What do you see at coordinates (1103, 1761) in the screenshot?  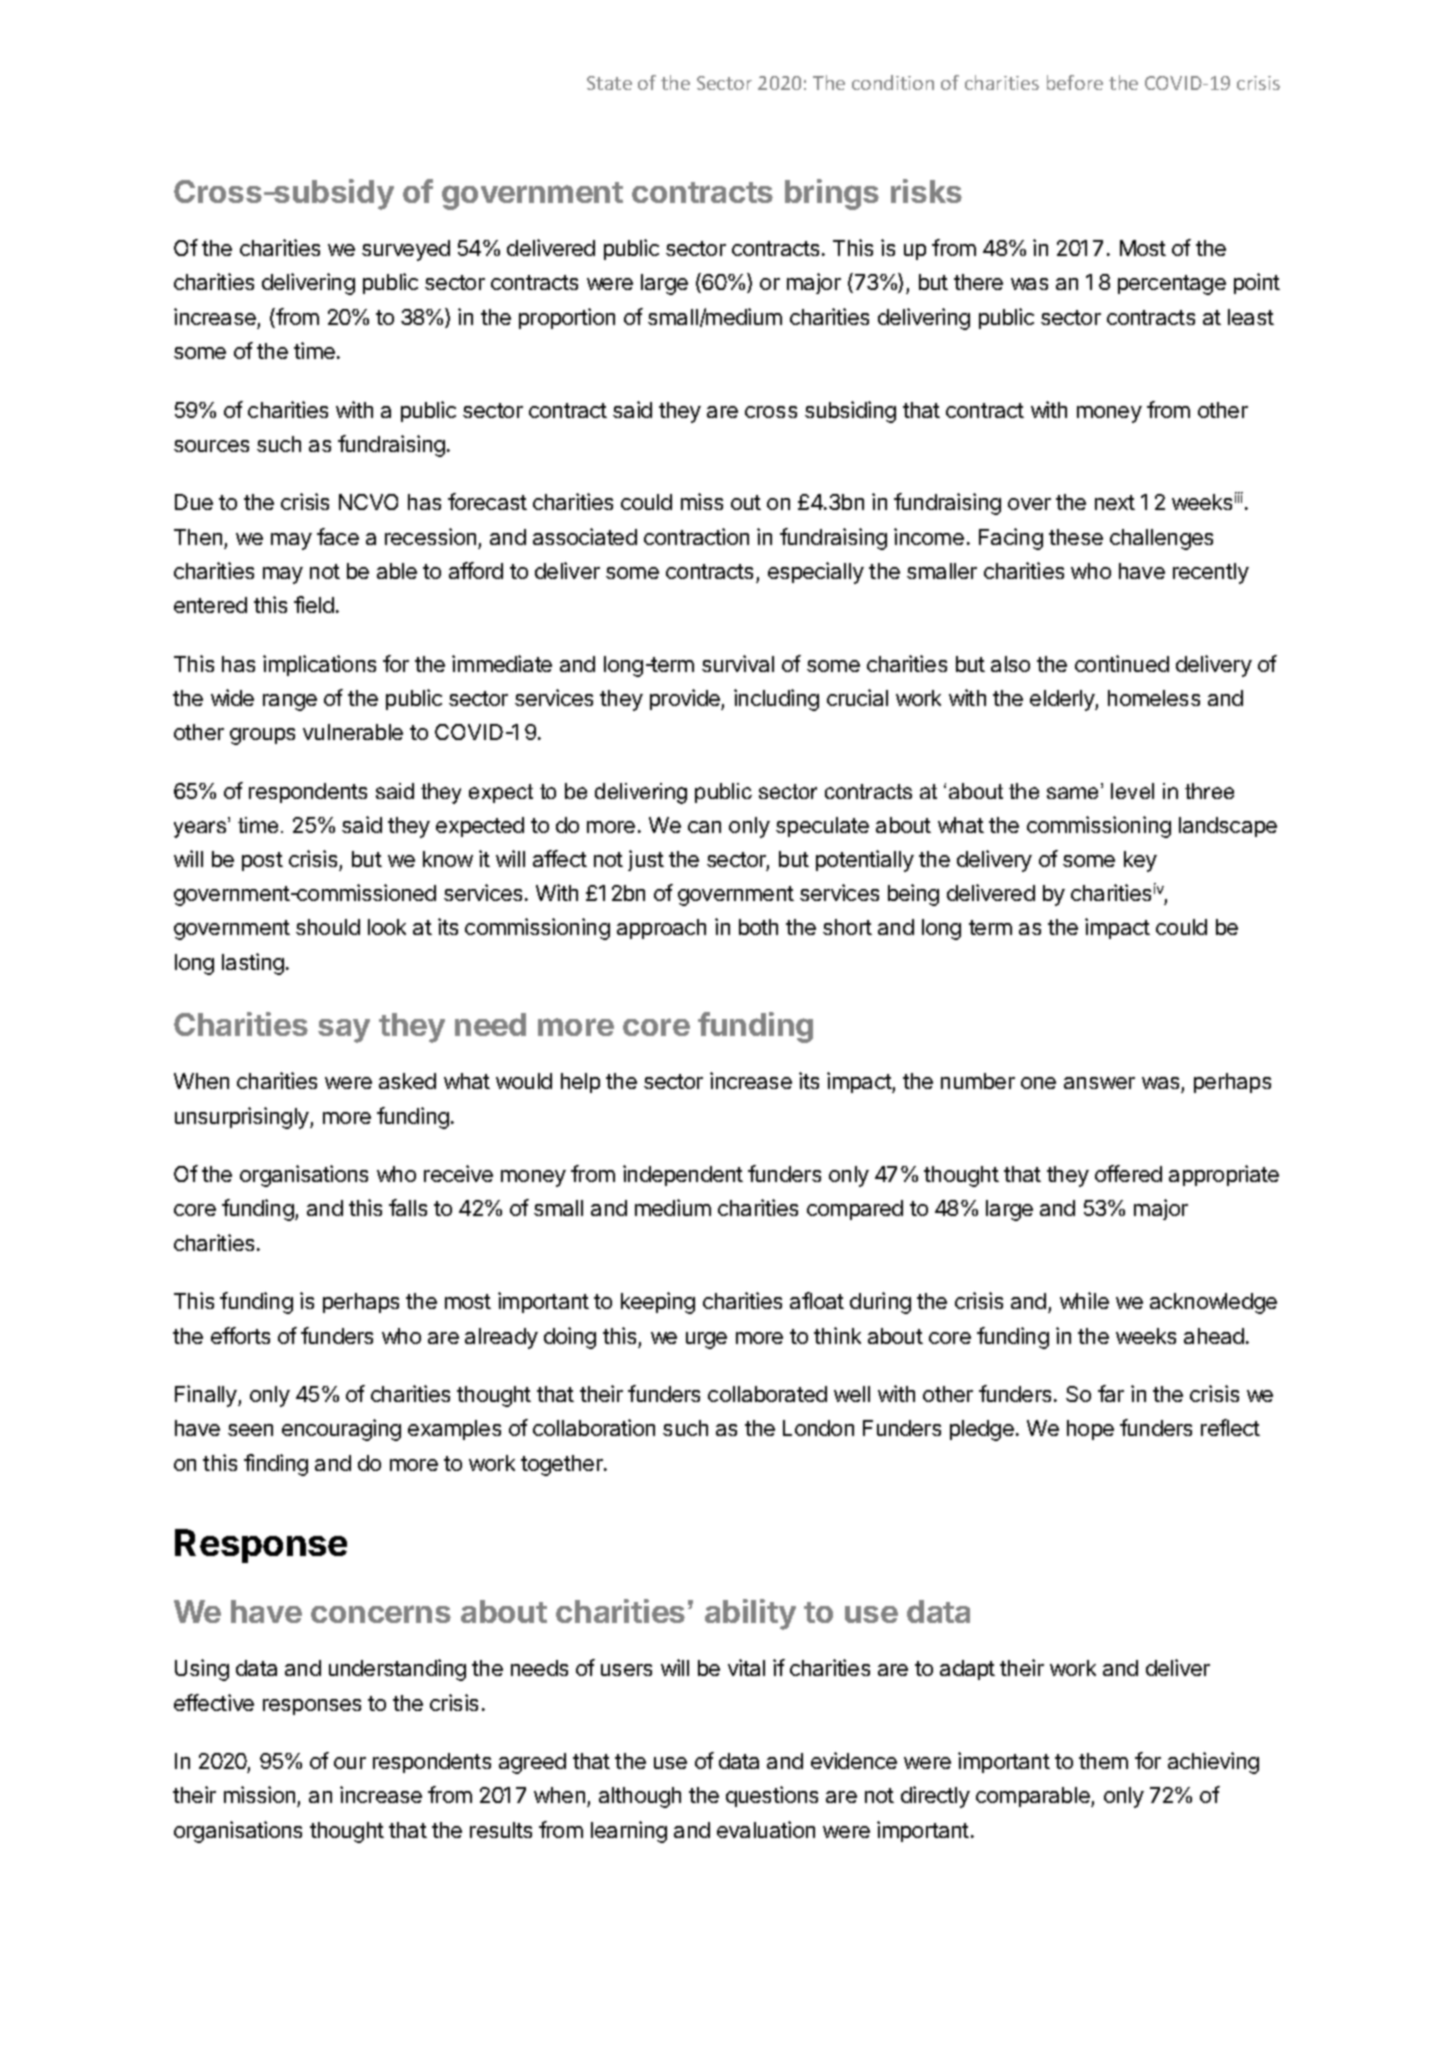 I see `them` at bounding box center [1103, 1761].
